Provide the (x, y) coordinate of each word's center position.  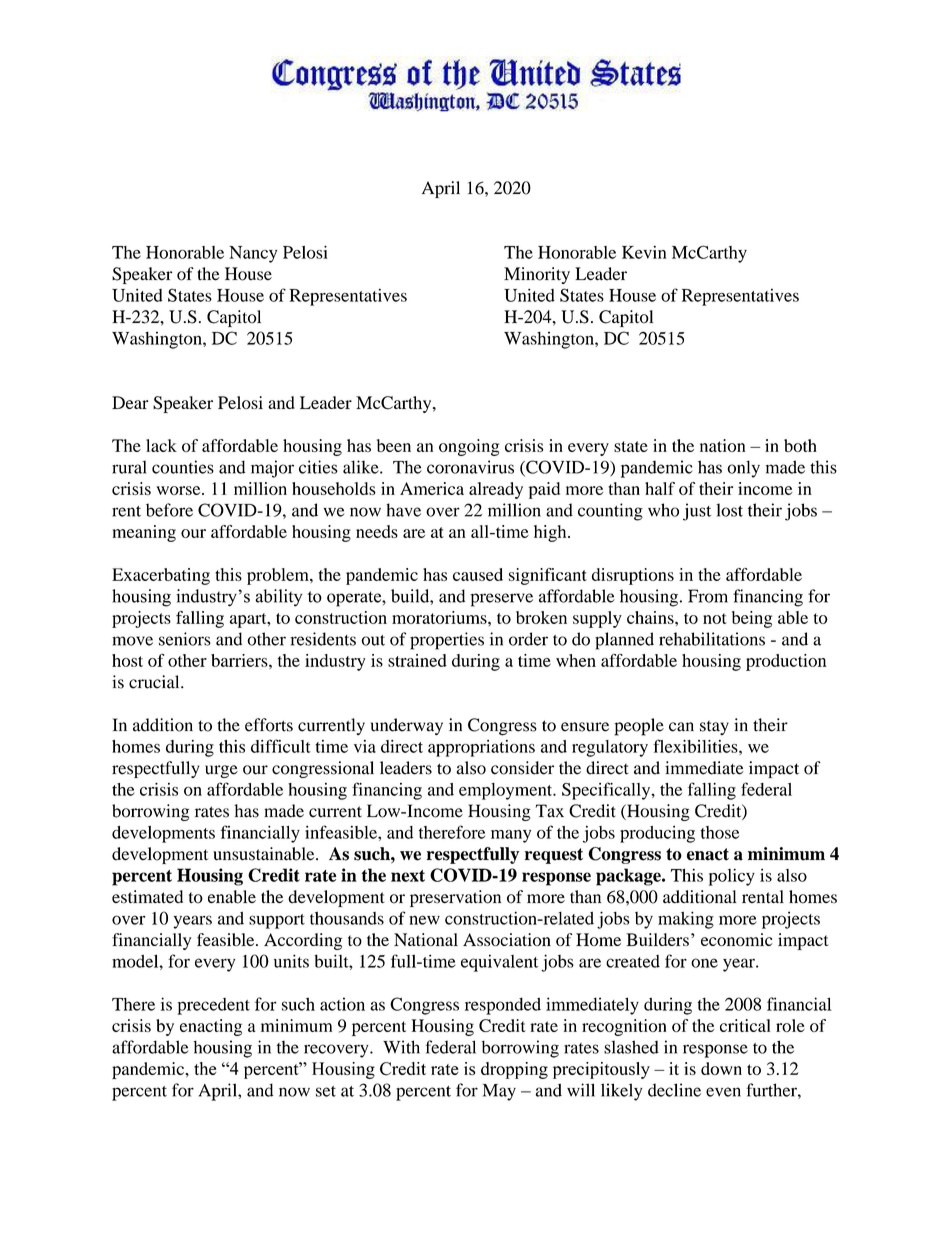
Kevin (644, 252)
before (169, 510)
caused (478, 574)
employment (507, 791)
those (720, 832)
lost (729, 510)
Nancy (253, 254)
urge (221, 771)
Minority (537, 275)
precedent (213, 1006)
